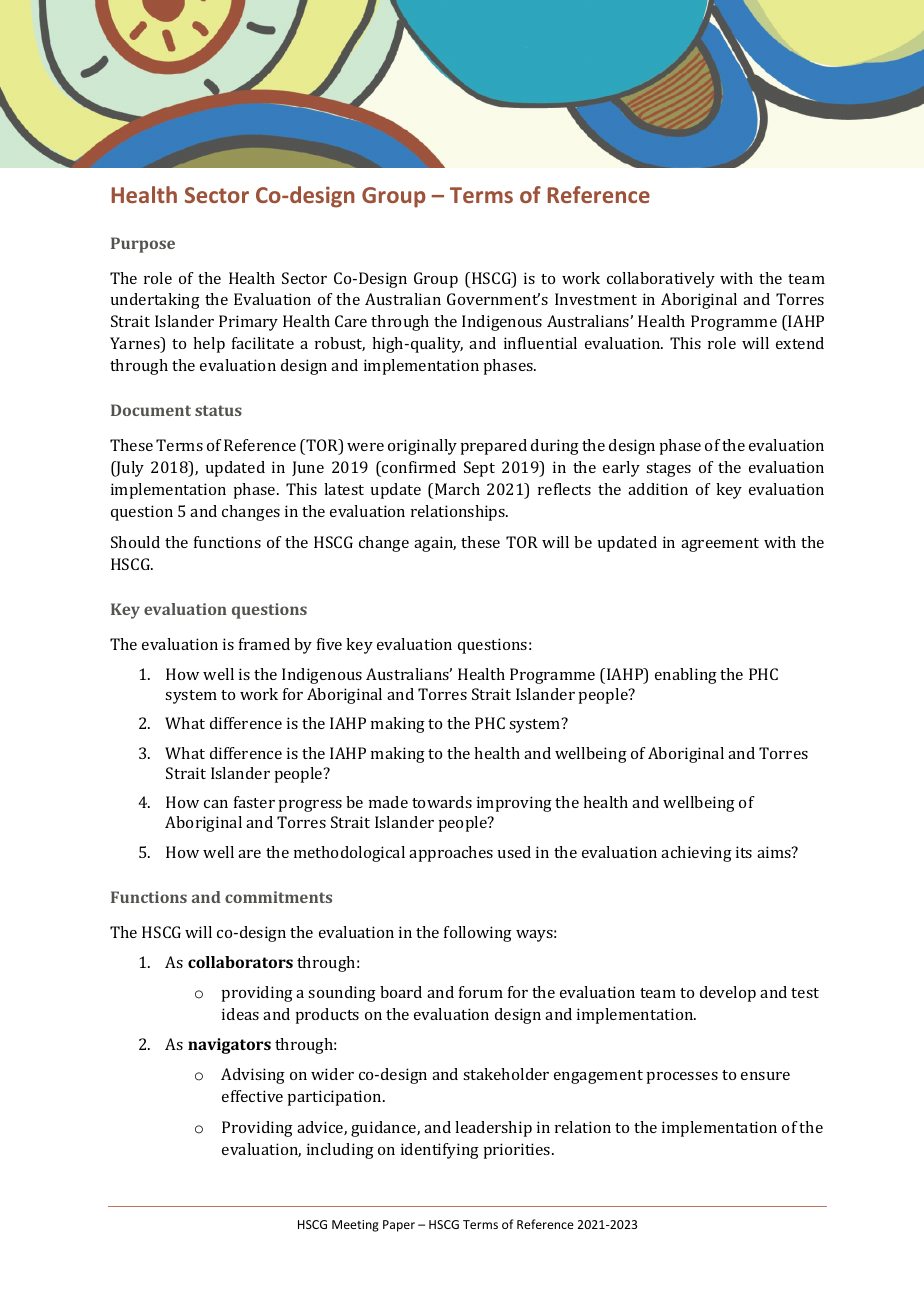  I want to click on commitments, so click(278, 897).
